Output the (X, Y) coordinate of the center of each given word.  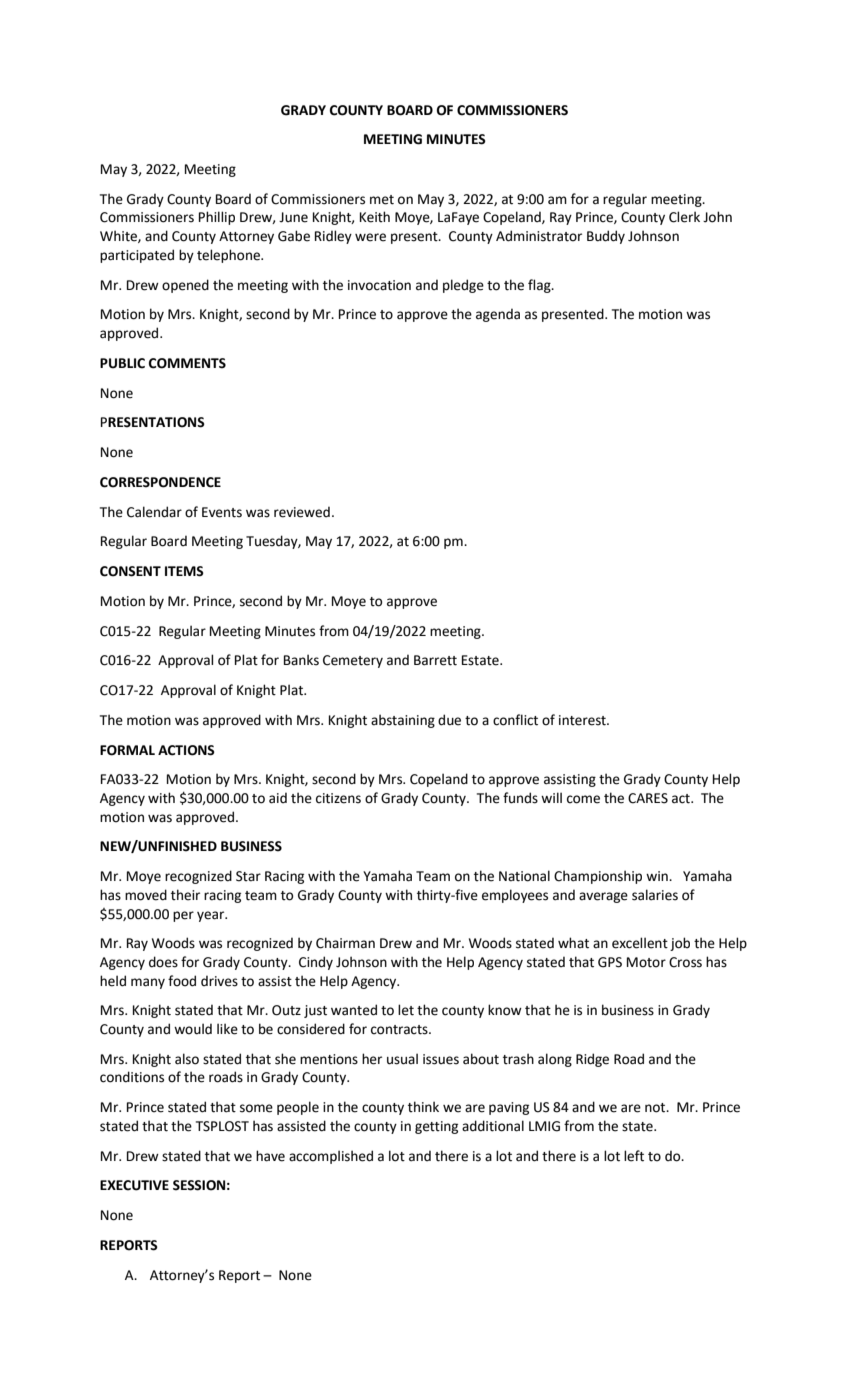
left (634, 1156)
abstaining (403, 721)
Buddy (606, 237)
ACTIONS (186, 750)
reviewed (302, 512)
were (370, 237)
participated (137, 256)
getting (436, 1127)
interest (583, 720)
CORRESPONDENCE (160, 482)
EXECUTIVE (134, 1185)
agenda (498, 315)
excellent (640, 943)
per (183, 916)
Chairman (345, 943)
